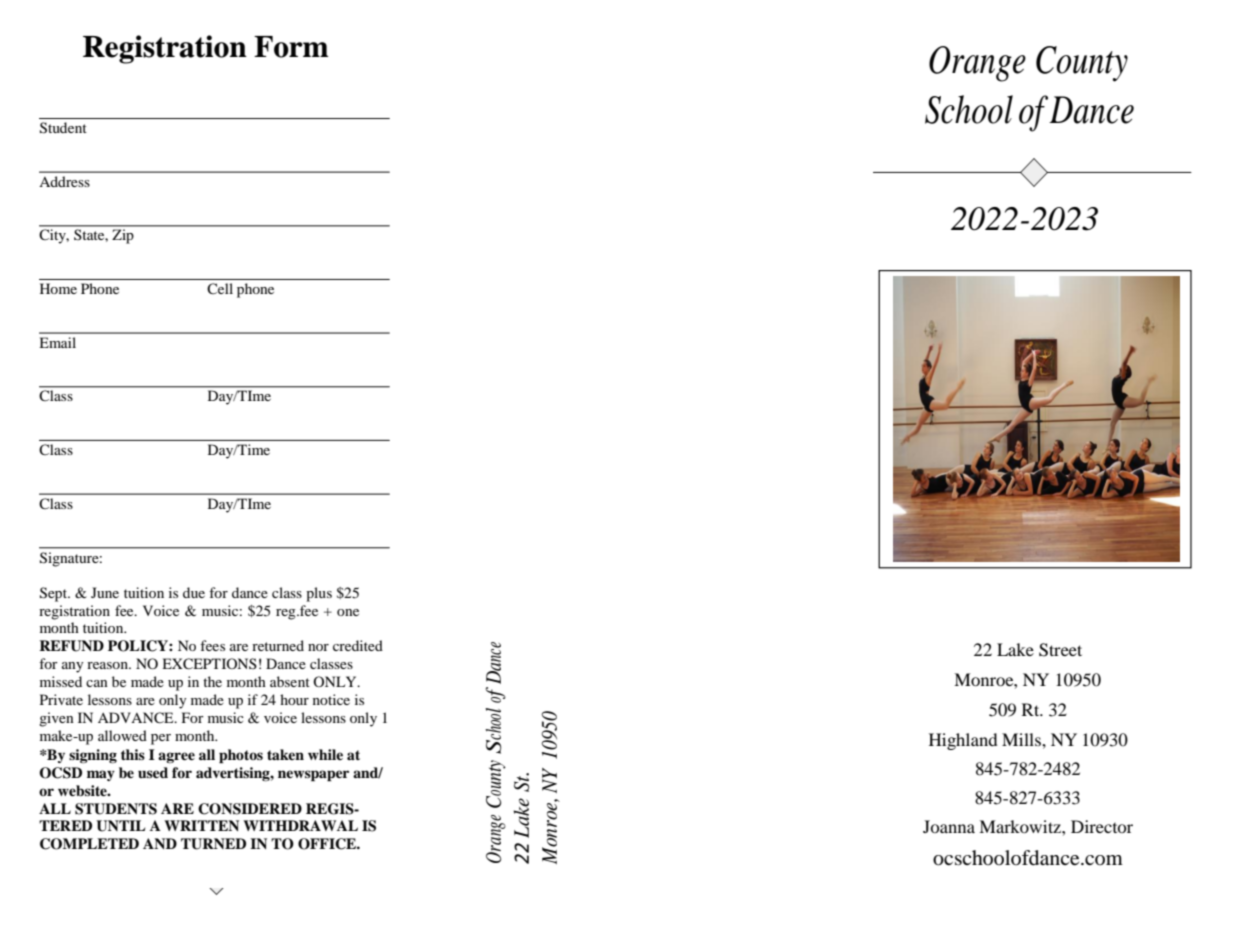 The height and width of the image is (952, 1233). What do you see at coordinates (300, 825) in the image?
I see `WITHDRAWAL` at bounding box center [300, 825].
